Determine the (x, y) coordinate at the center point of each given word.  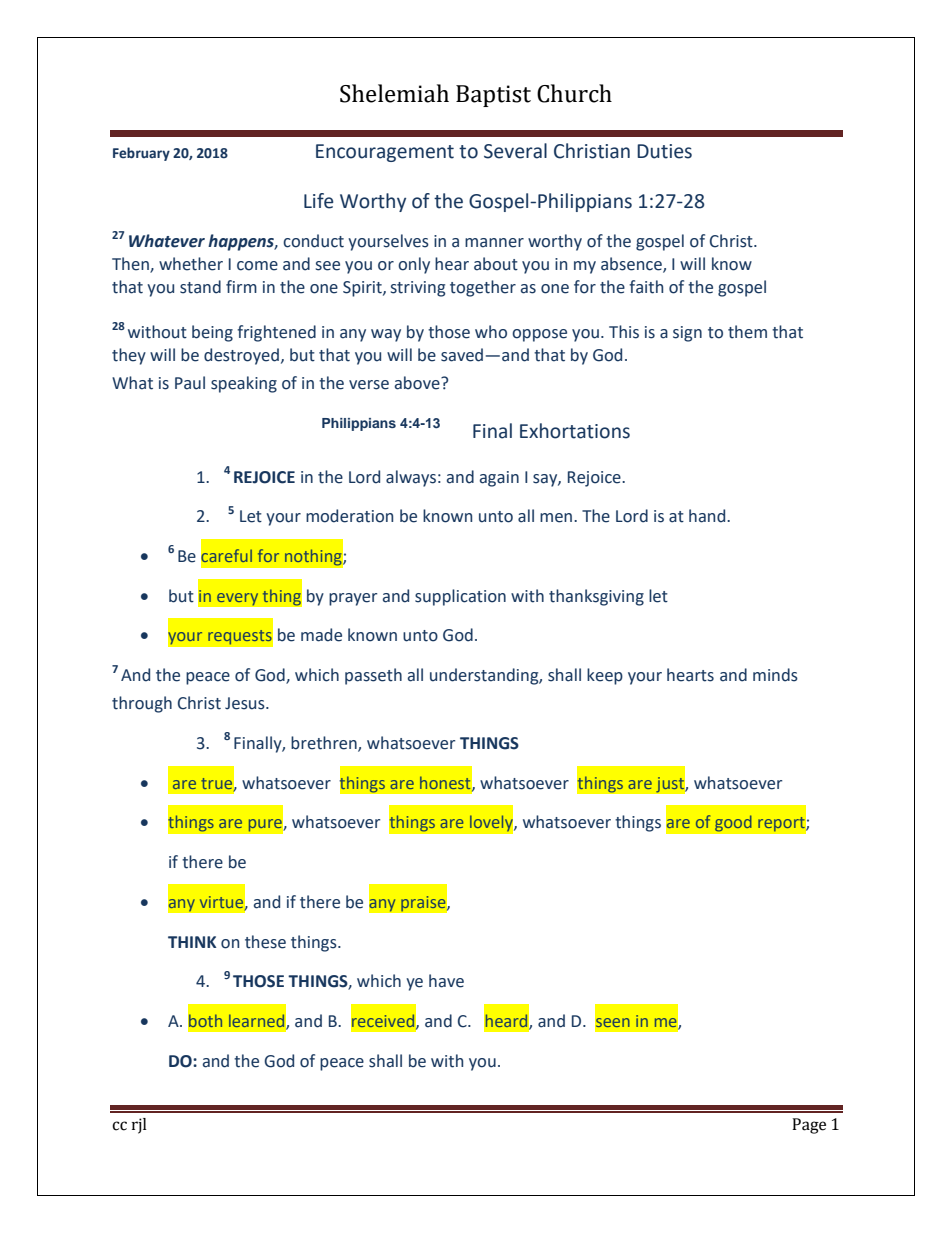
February (141, 154)
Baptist (493, 96)
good (733, 823)
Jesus (246, 703)
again (499, 479)
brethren (325, 743)
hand (708, 516)
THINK (192, 942)
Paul (190, 383)
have (446, 981)
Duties (664, 151)
